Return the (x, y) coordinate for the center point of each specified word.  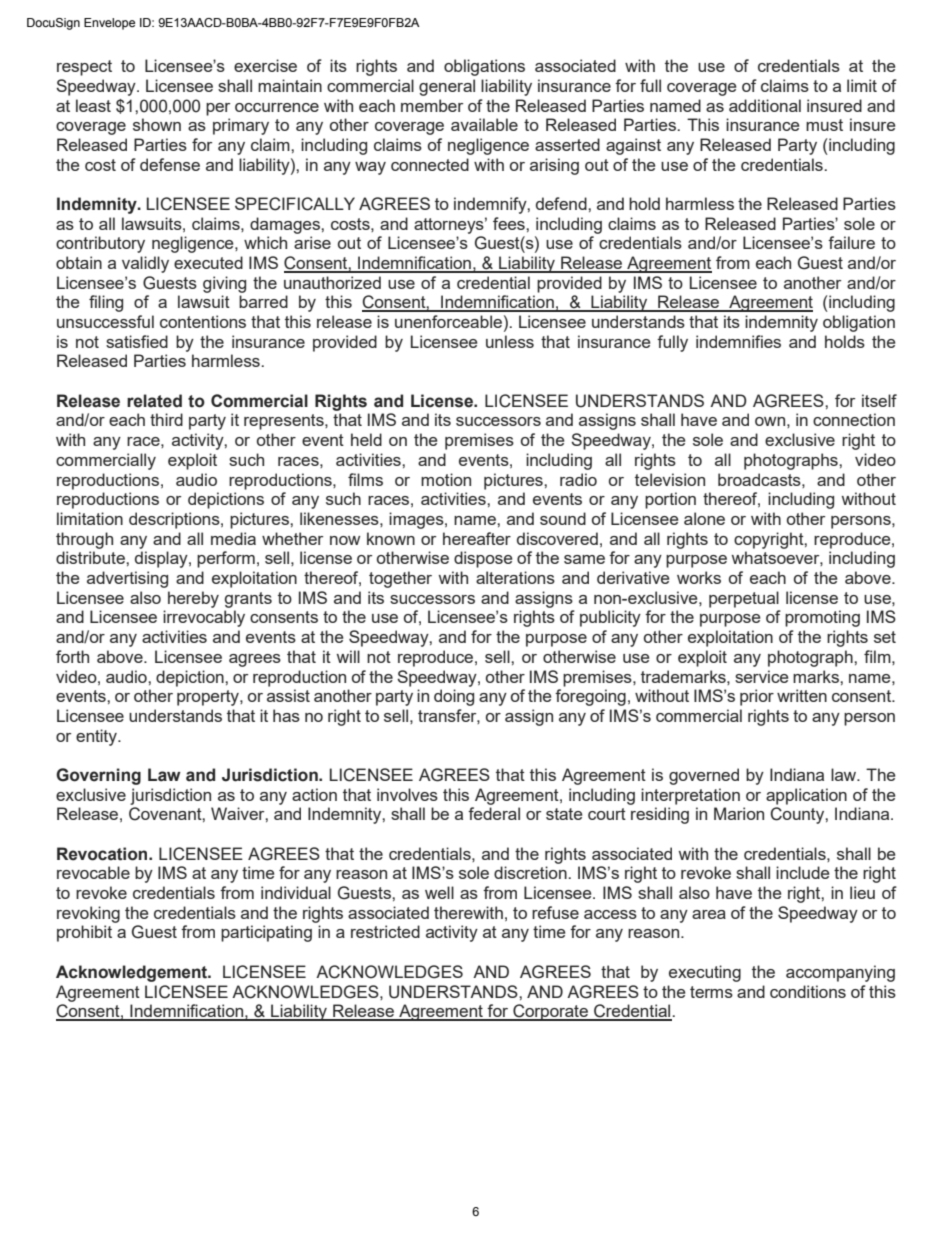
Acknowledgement (133, 973)
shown (157, 124)
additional (765, 105)
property (209, 698)
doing (454, 697)
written (802, 695)
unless (510, 341)
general (447, 87)
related (154, 401)
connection (854, 419)
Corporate (550, 1012)
